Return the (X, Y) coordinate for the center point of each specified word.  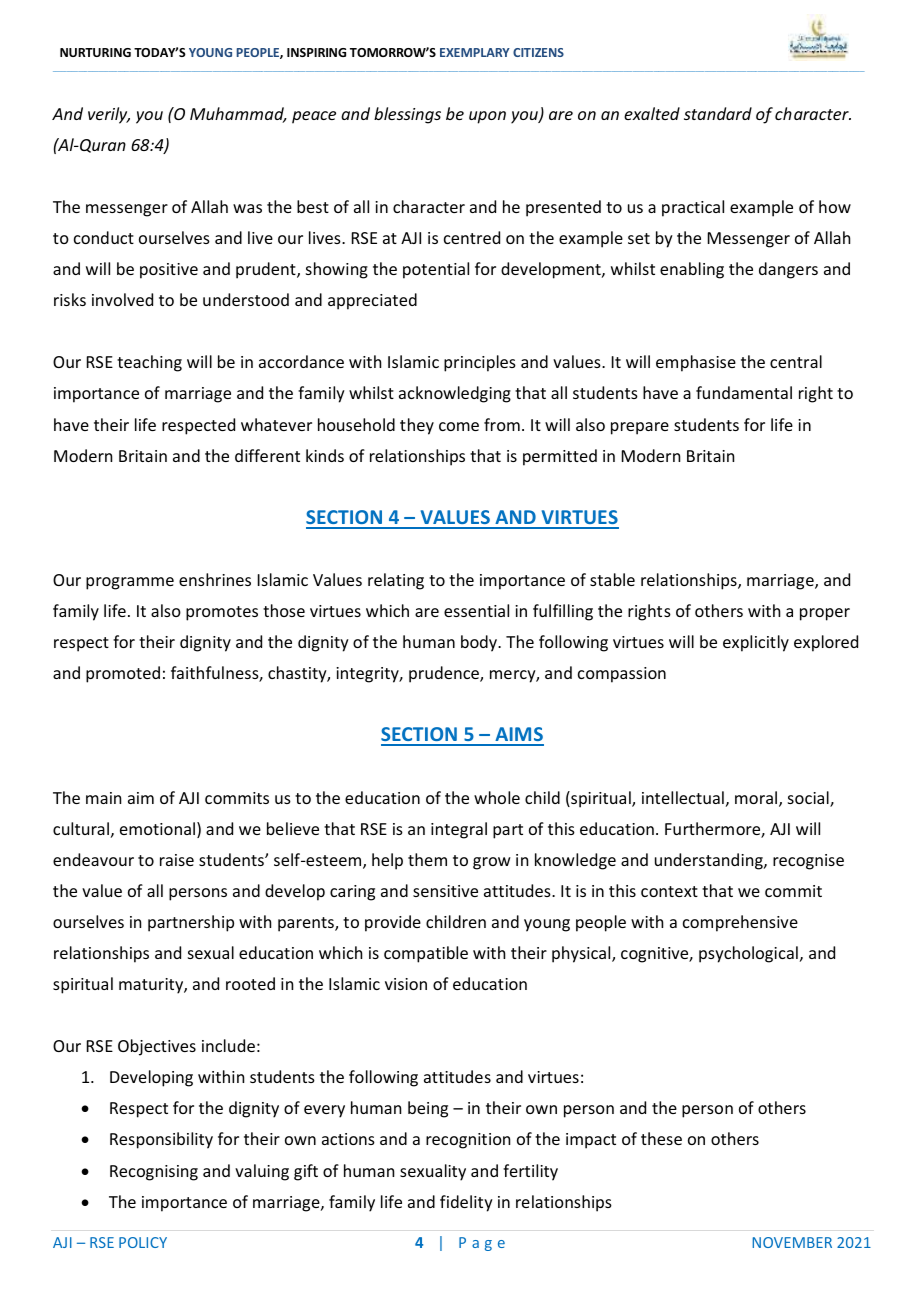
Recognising (154, 1173)
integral (459, 830)
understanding (710, 861)
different (267, 455)
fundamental (744, 392)
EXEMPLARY (475, 52)
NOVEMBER (792, 1242)
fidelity (466, 1203)
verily (109, 115)
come (459, 426)
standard (718, 113)
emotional (159, 830)
